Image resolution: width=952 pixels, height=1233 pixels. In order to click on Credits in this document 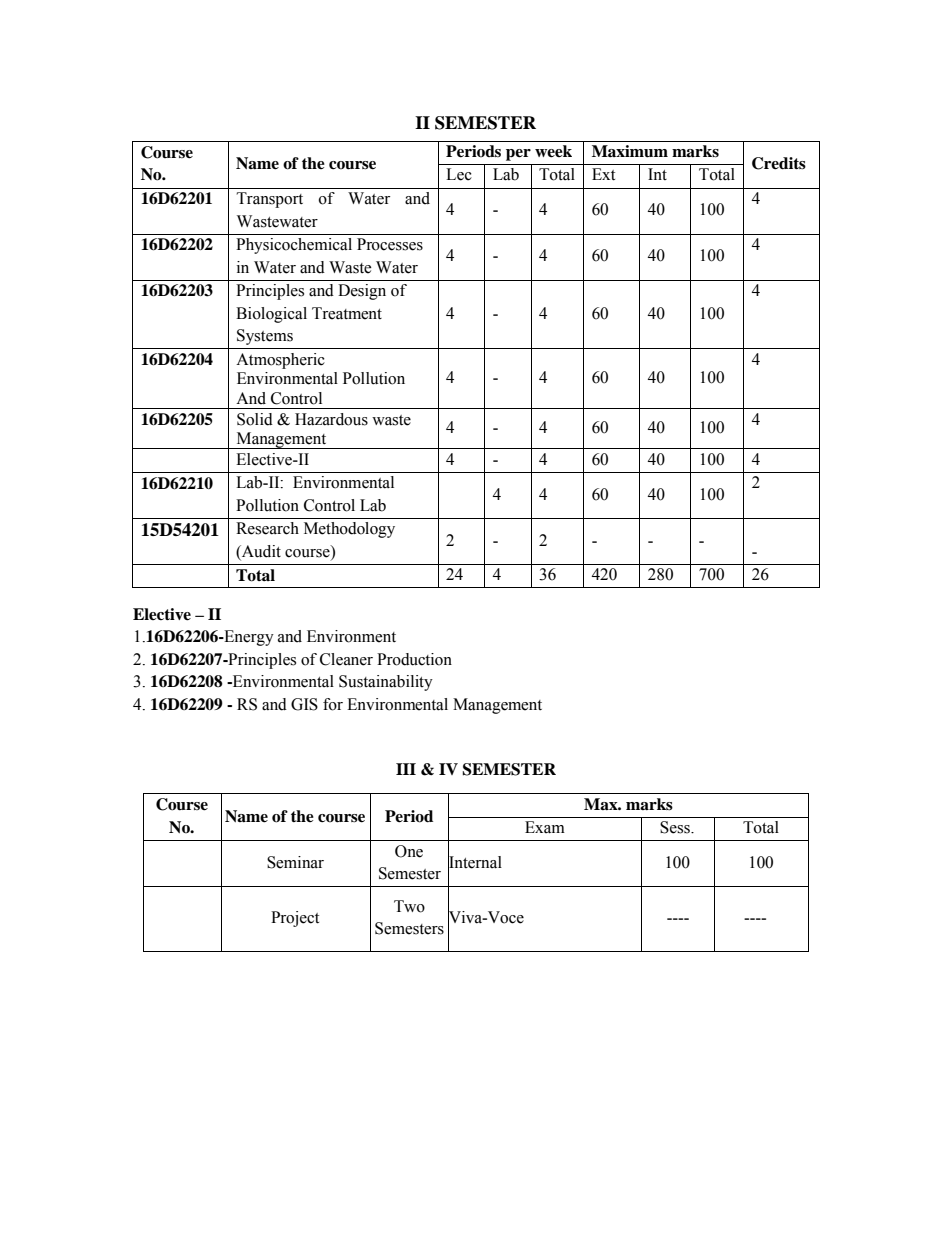, I will do `click(779, 163)`.
